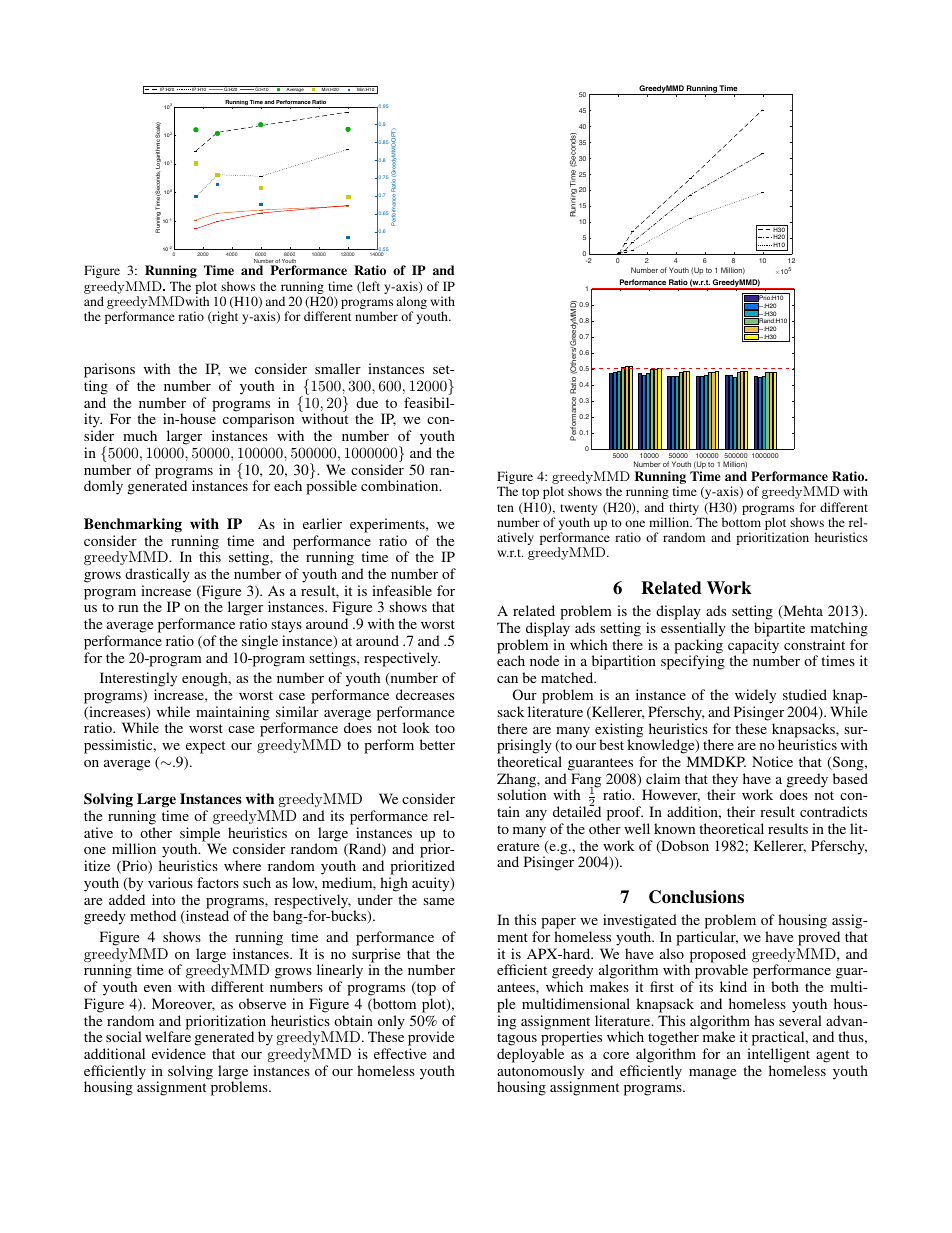  What do you see at coordinates (338, 368) in the screenshot?
I see `smaller` at bounding box center [338, 368].
